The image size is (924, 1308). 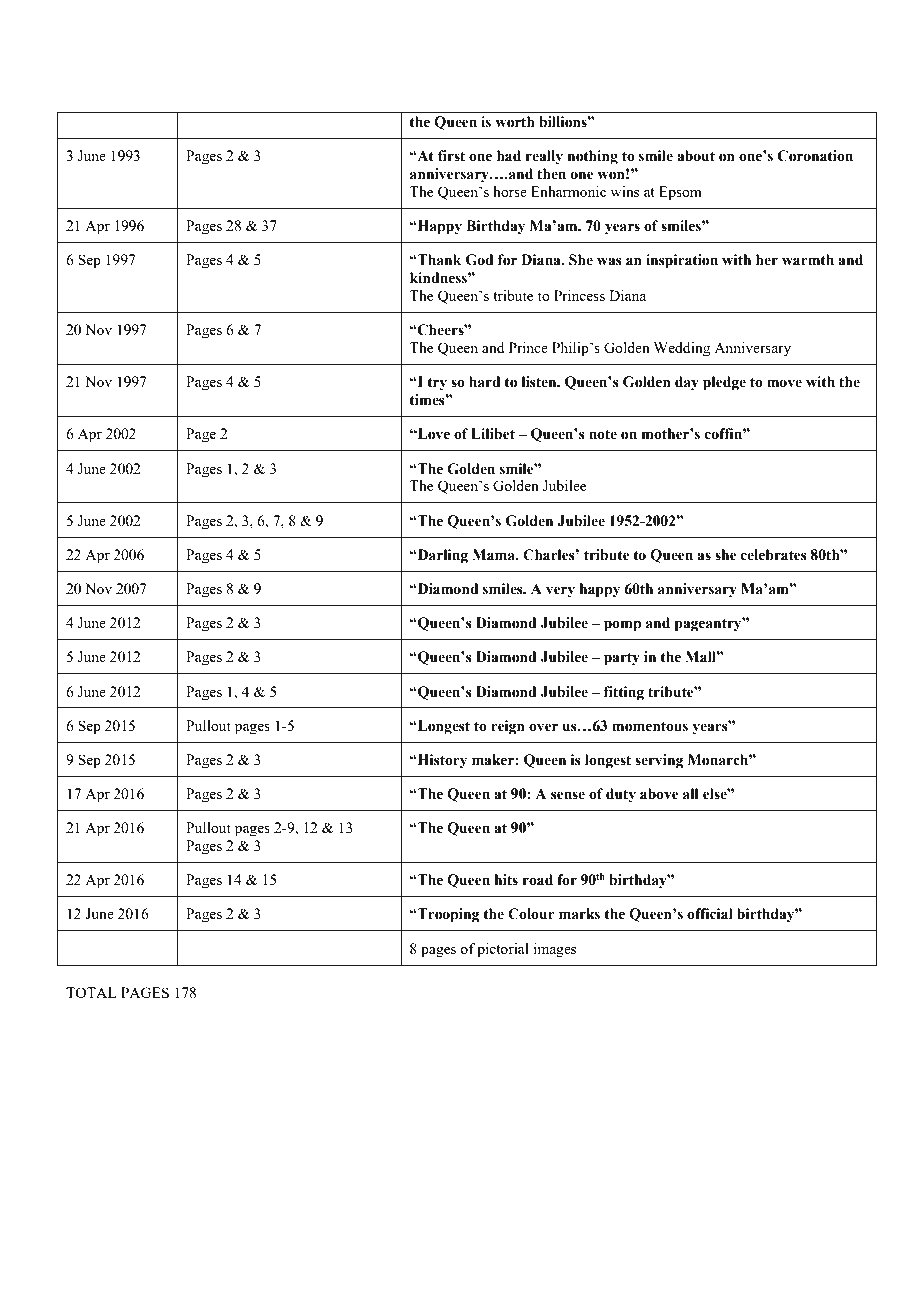 What do you see at coordinates (696, 156) in the page?
I see `about` at bounding box center [696, 156].
